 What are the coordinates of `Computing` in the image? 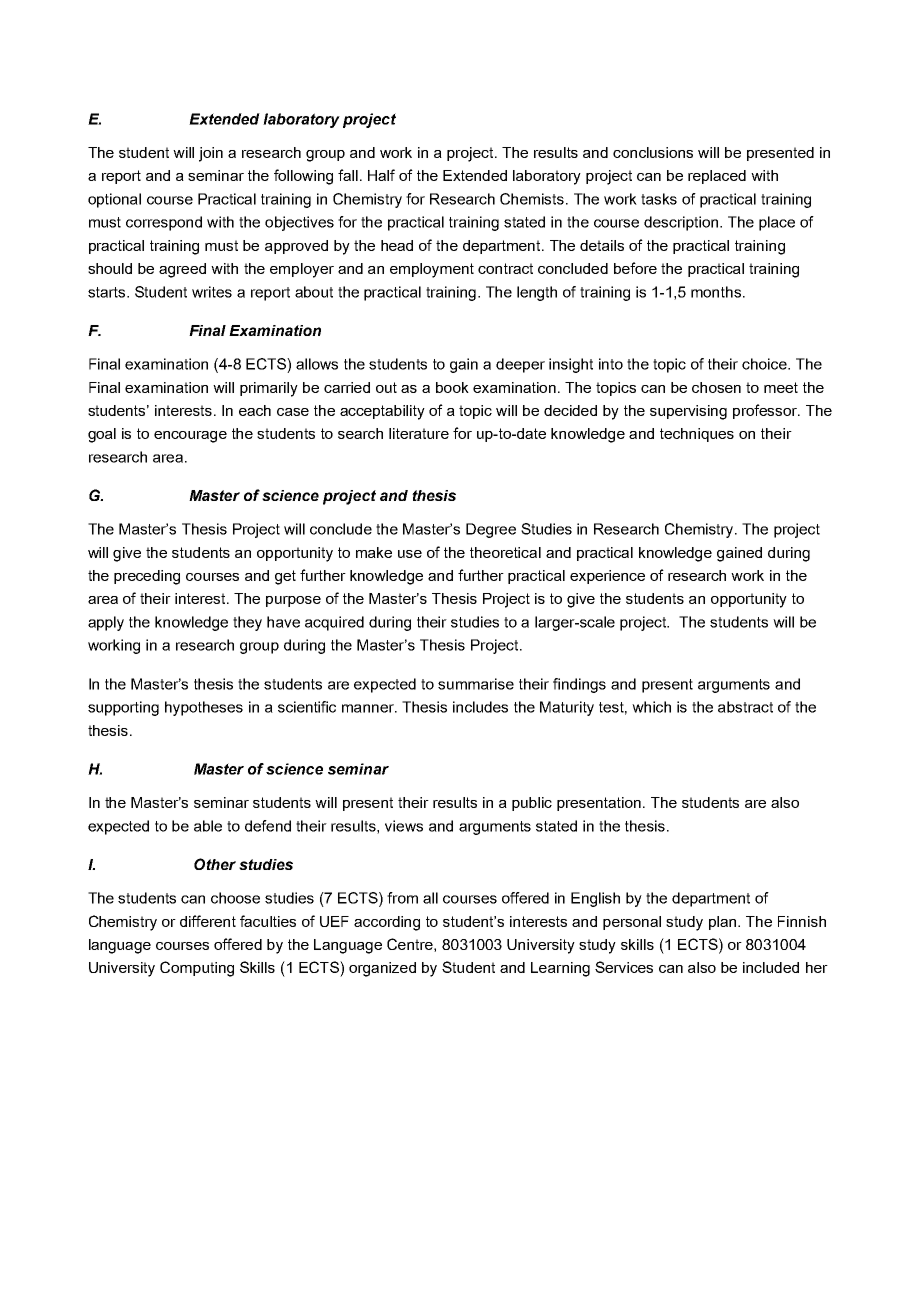 It's located at (197, 969).
